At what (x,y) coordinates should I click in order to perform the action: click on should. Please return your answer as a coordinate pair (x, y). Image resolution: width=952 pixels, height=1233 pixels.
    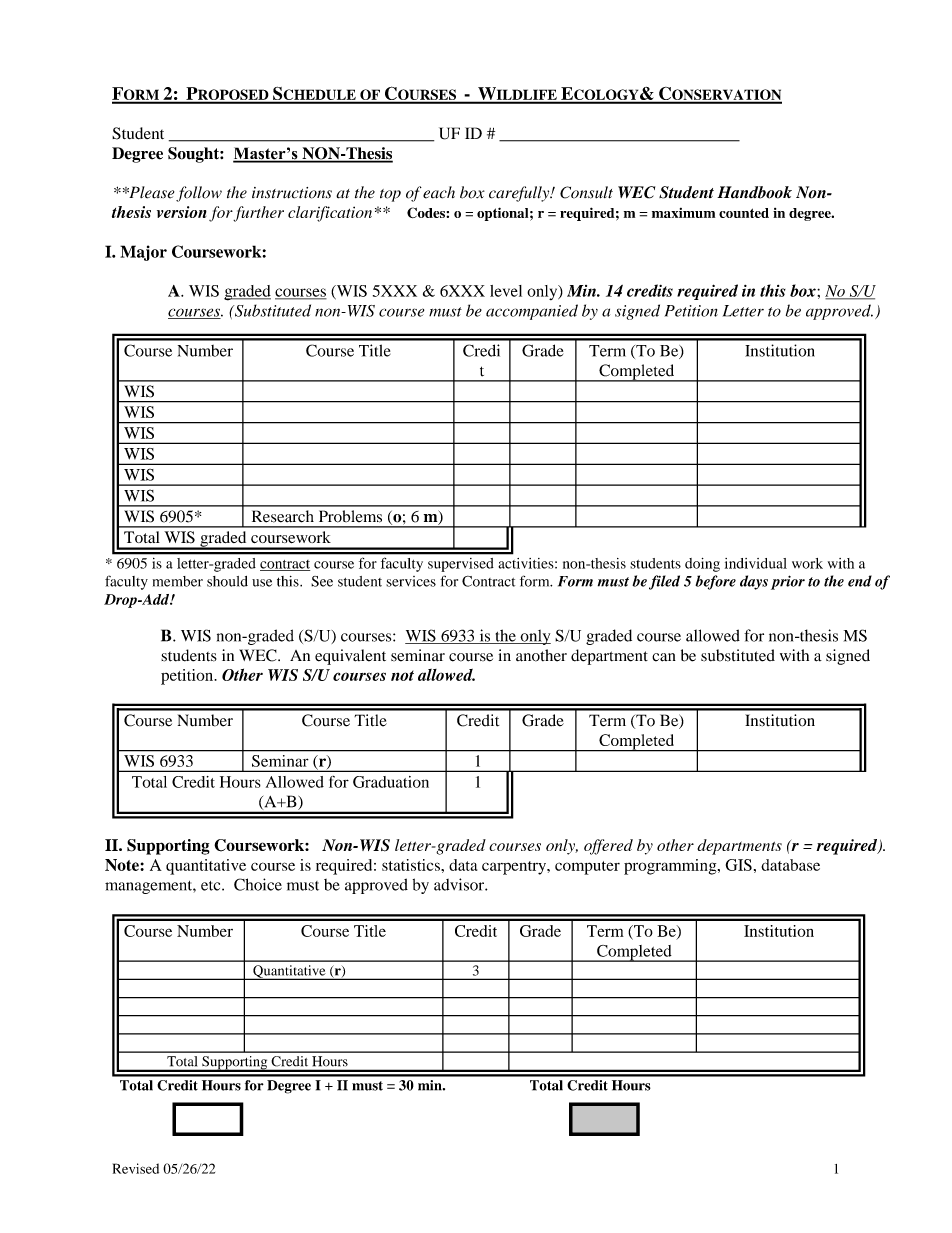
    Looking at the image, I should click on (227, 581).
